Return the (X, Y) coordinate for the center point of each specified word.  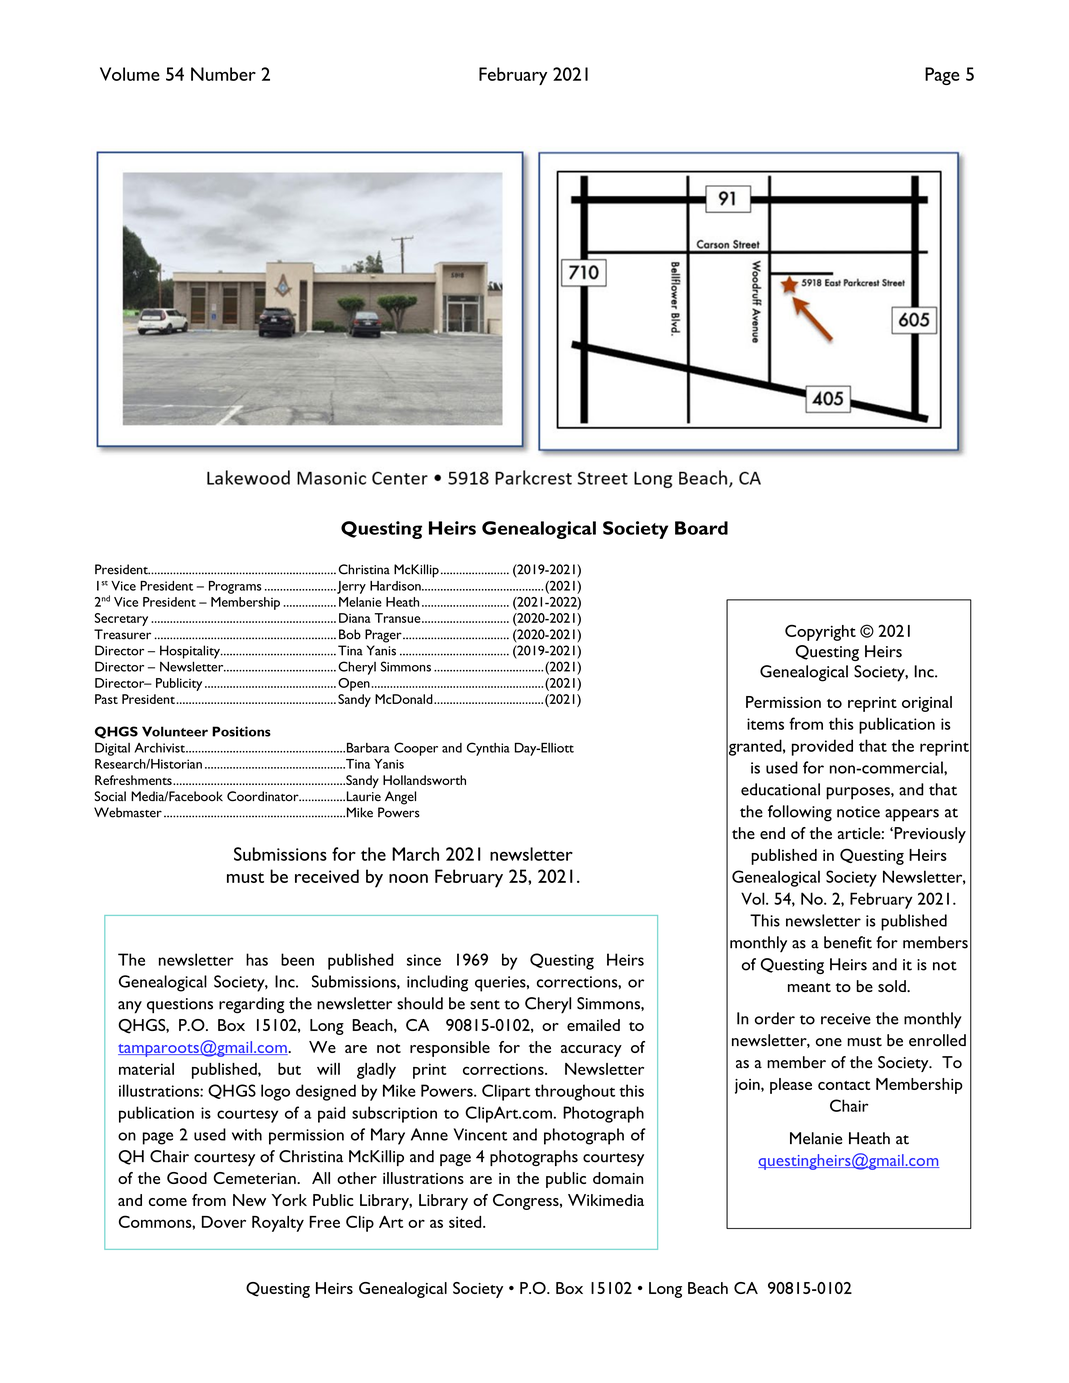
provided (822, 747)
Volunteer (175, 731)
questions (180, 1006)
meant (809, 987)
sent (485, 1005)
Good (187, 1178)
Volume (130, 74)
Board (701, 528)
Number (223, 74)
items (765, 724)
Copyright (820, 632)
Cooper (416, 749)
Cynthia (488, 749)
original (927, 704)
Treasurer (122, 634)
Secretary (121, 619)
